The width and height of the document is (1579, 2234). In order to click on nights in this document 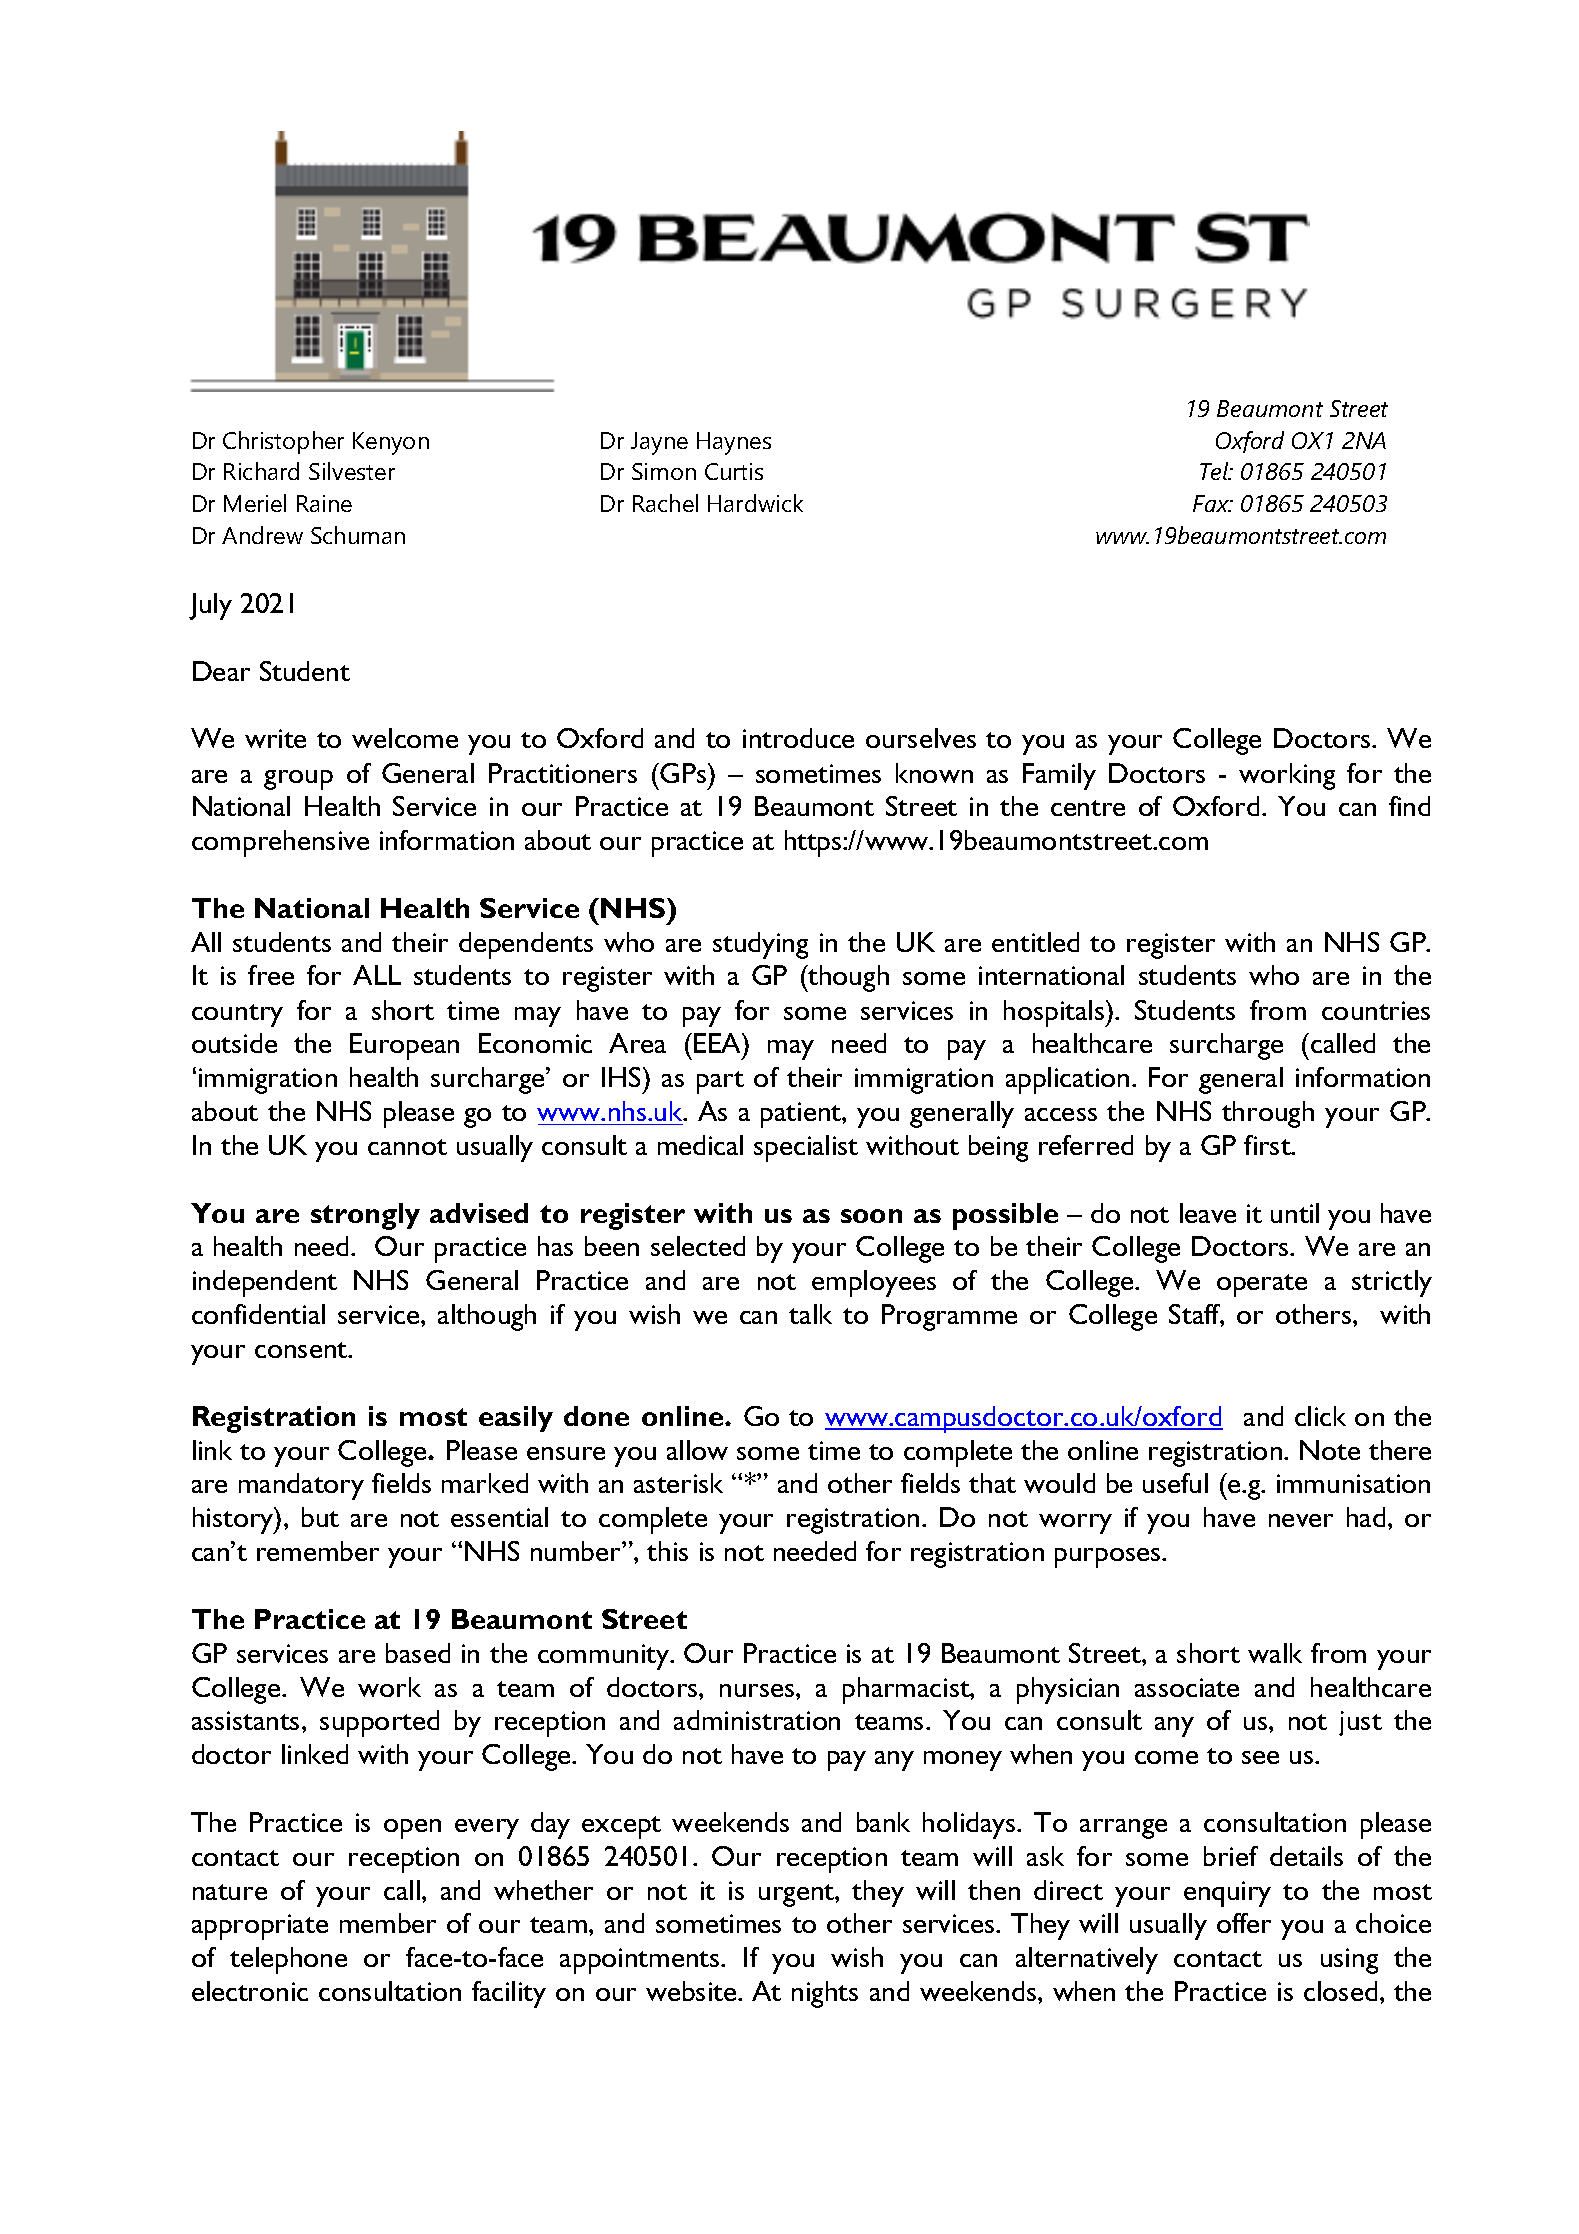, I will do `click(825, 1994)`.
